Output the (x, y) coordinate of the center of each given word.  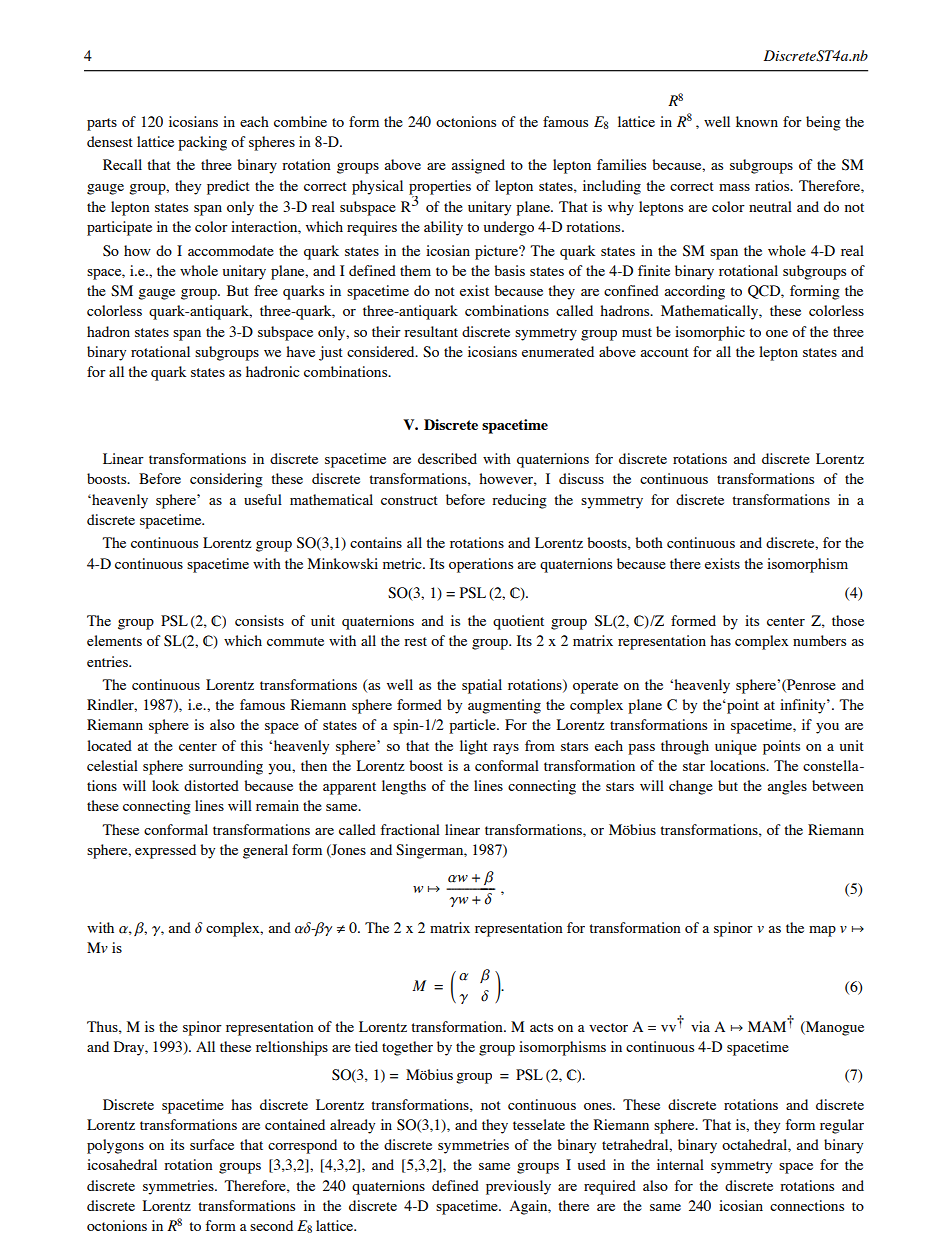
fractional (410, 829)
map (822, 931)
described (447, 458)
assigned (478, 166)
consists (259, 620)
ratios (773, 185)
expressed (165, 851)
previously (518, 1187)
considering (226, 480)
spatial (482, 686)
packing (202, 143)
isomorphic (710, 333)
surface (212, 1144)
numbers (819, 640)
